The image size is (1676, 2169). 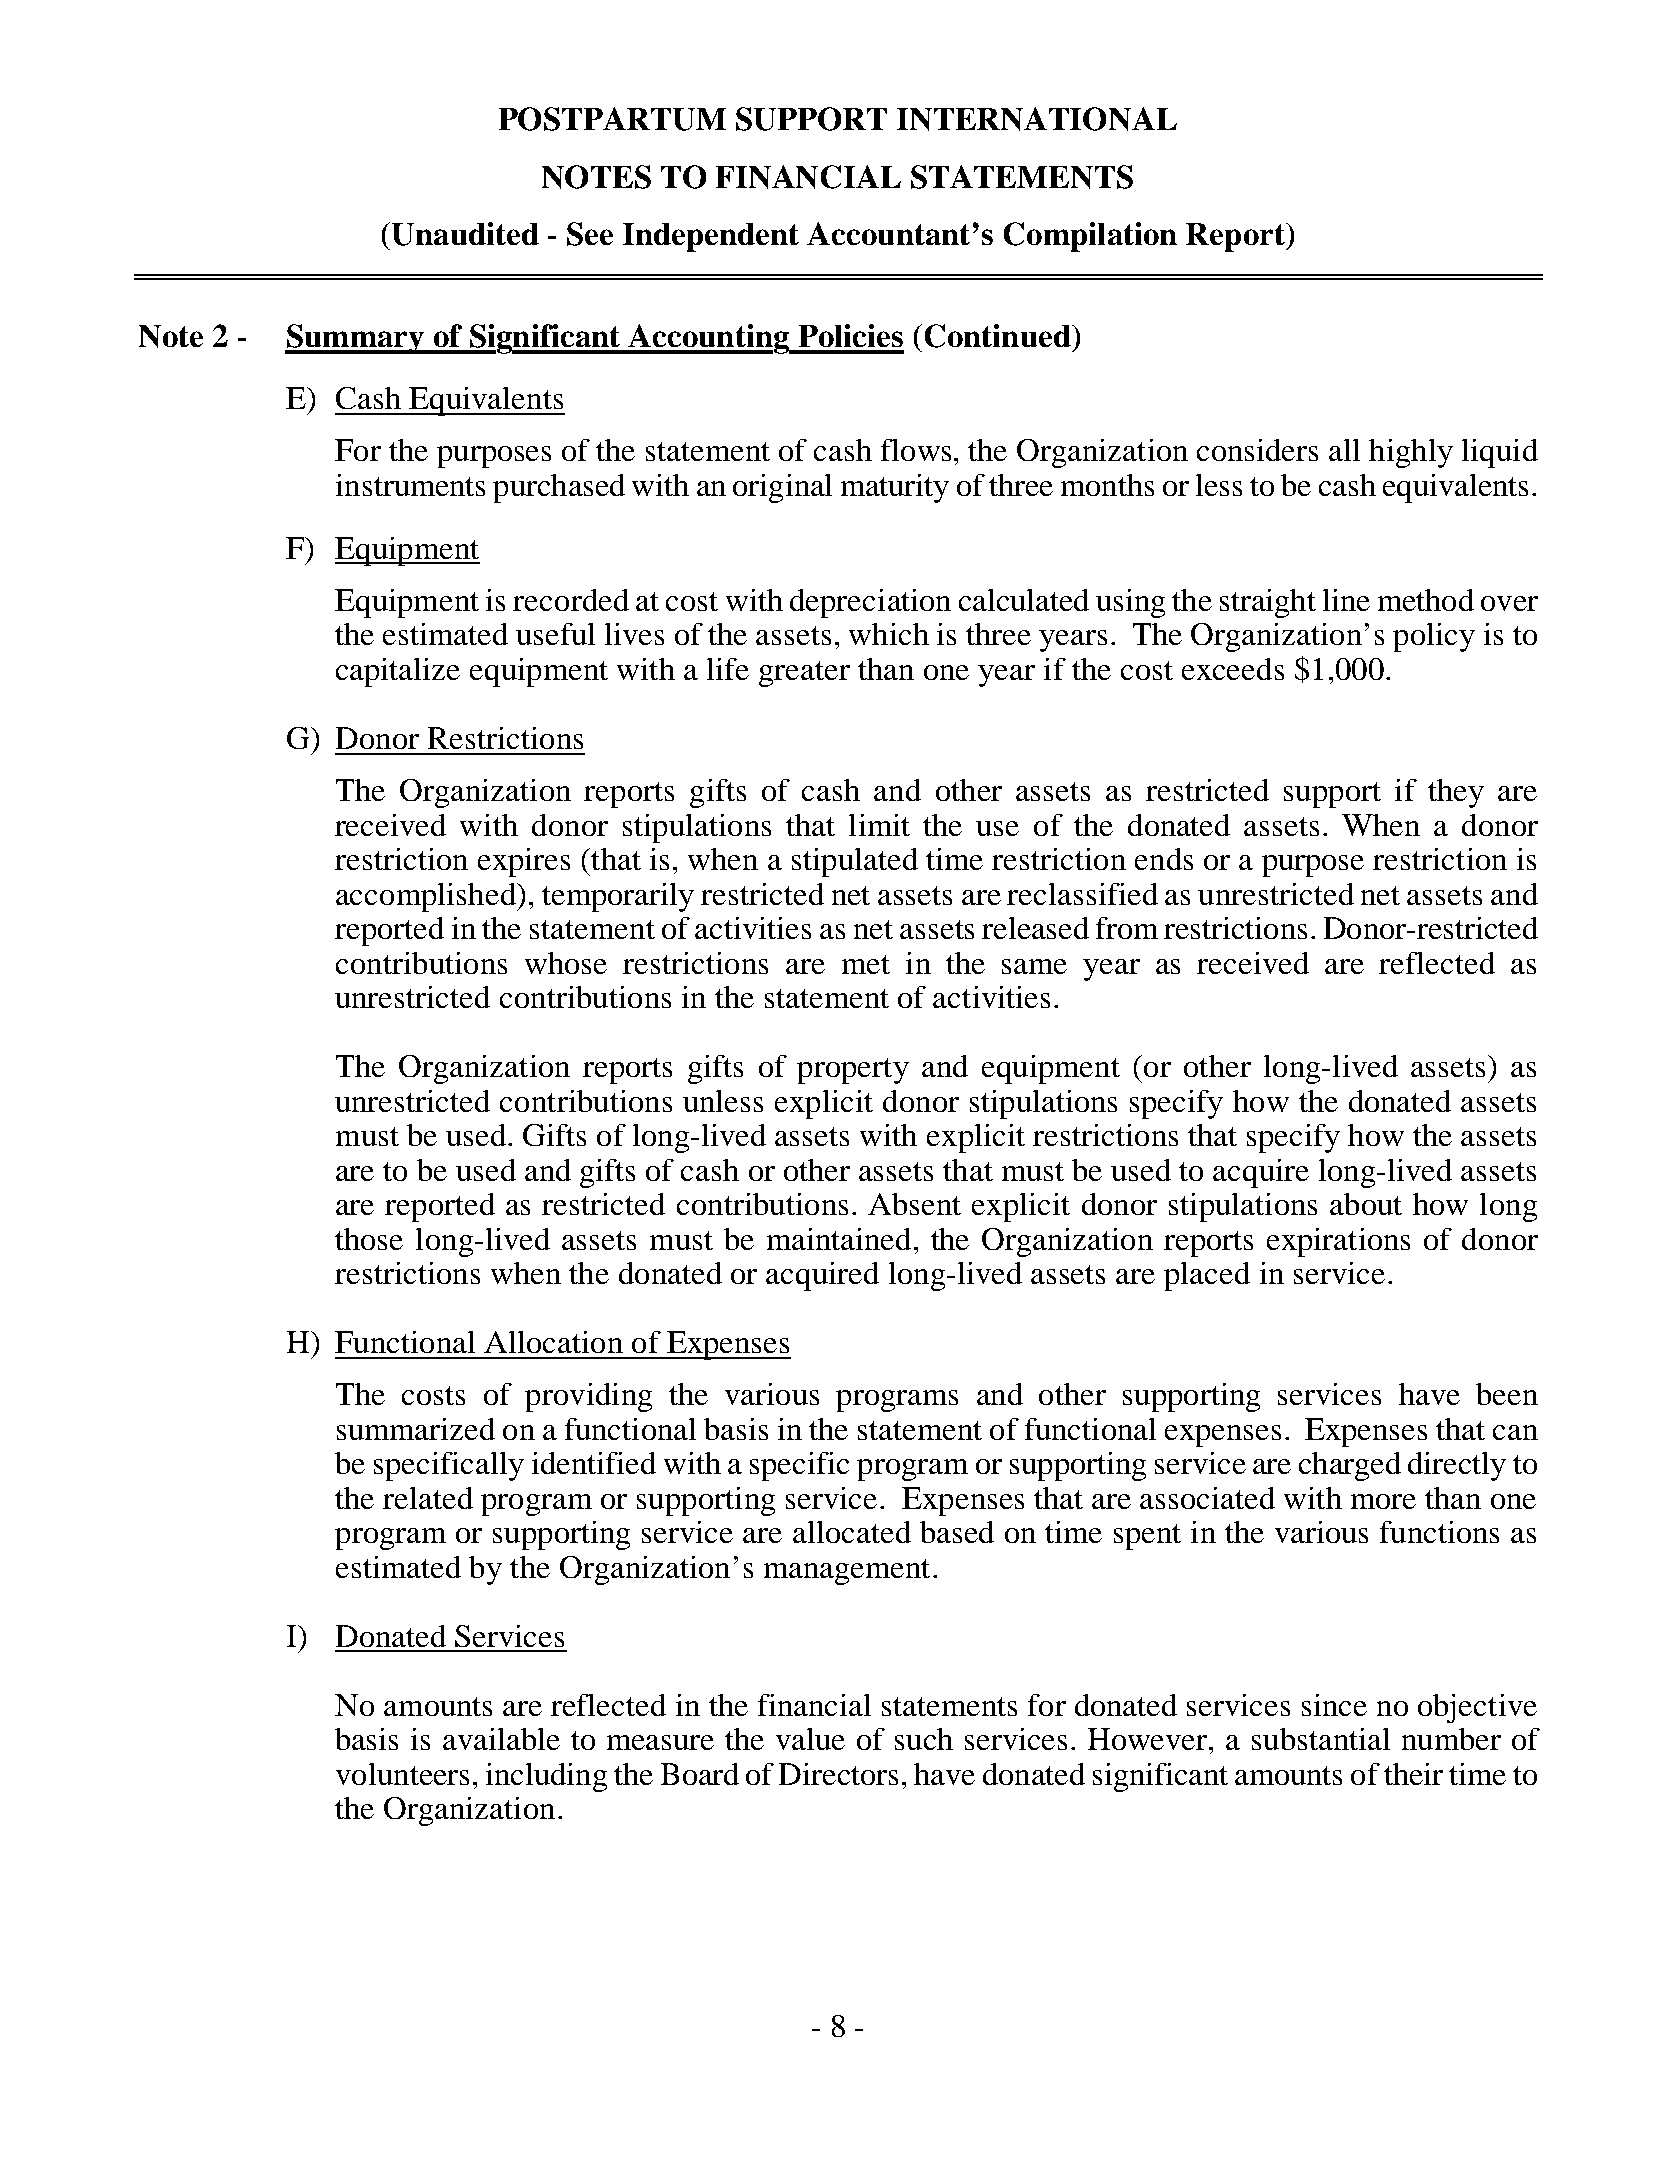 I want to click on about, so click(x=1366, y=1204).
